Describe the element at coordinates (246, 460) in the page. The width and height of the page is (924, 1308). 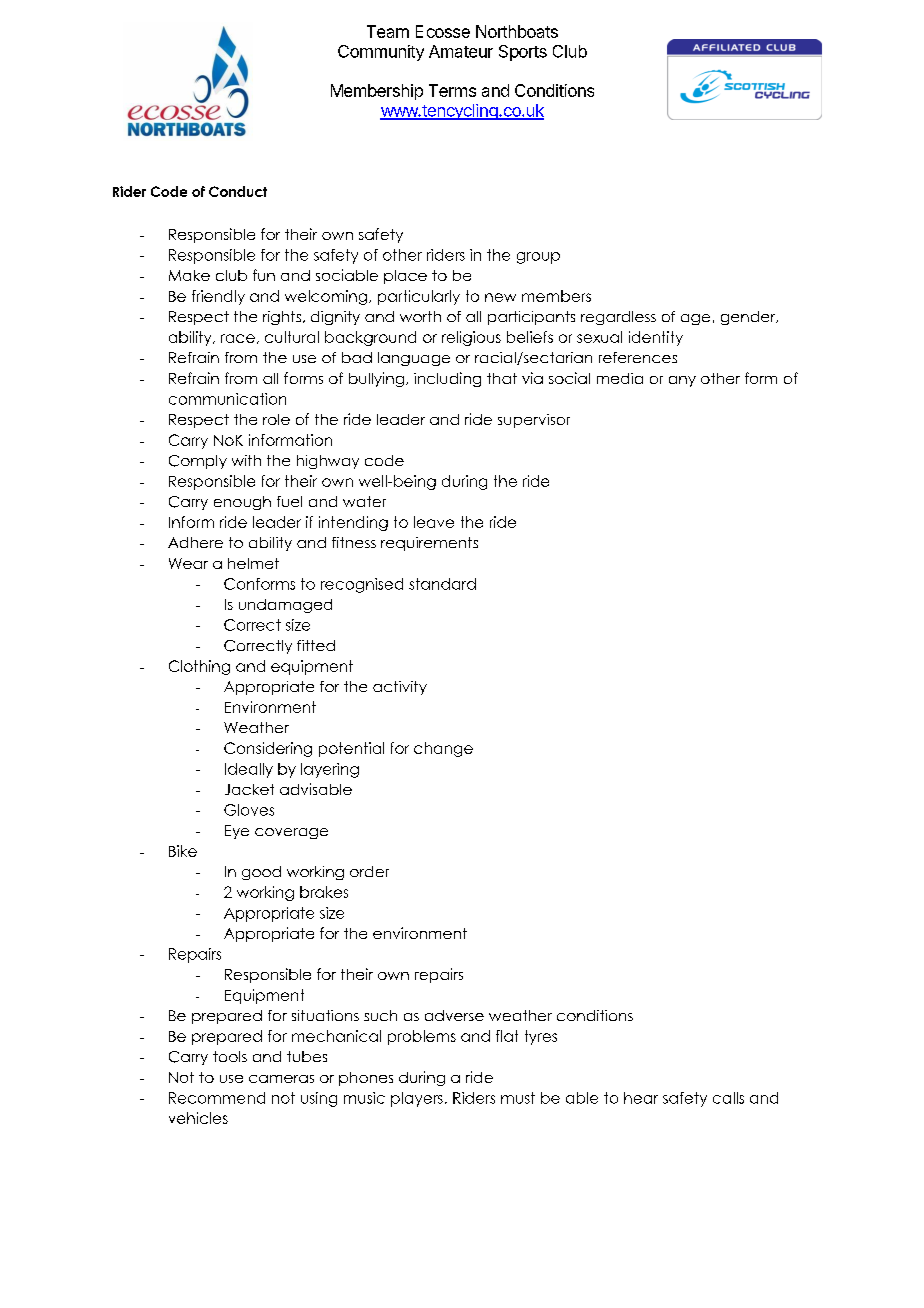
I see `with` at that location.
